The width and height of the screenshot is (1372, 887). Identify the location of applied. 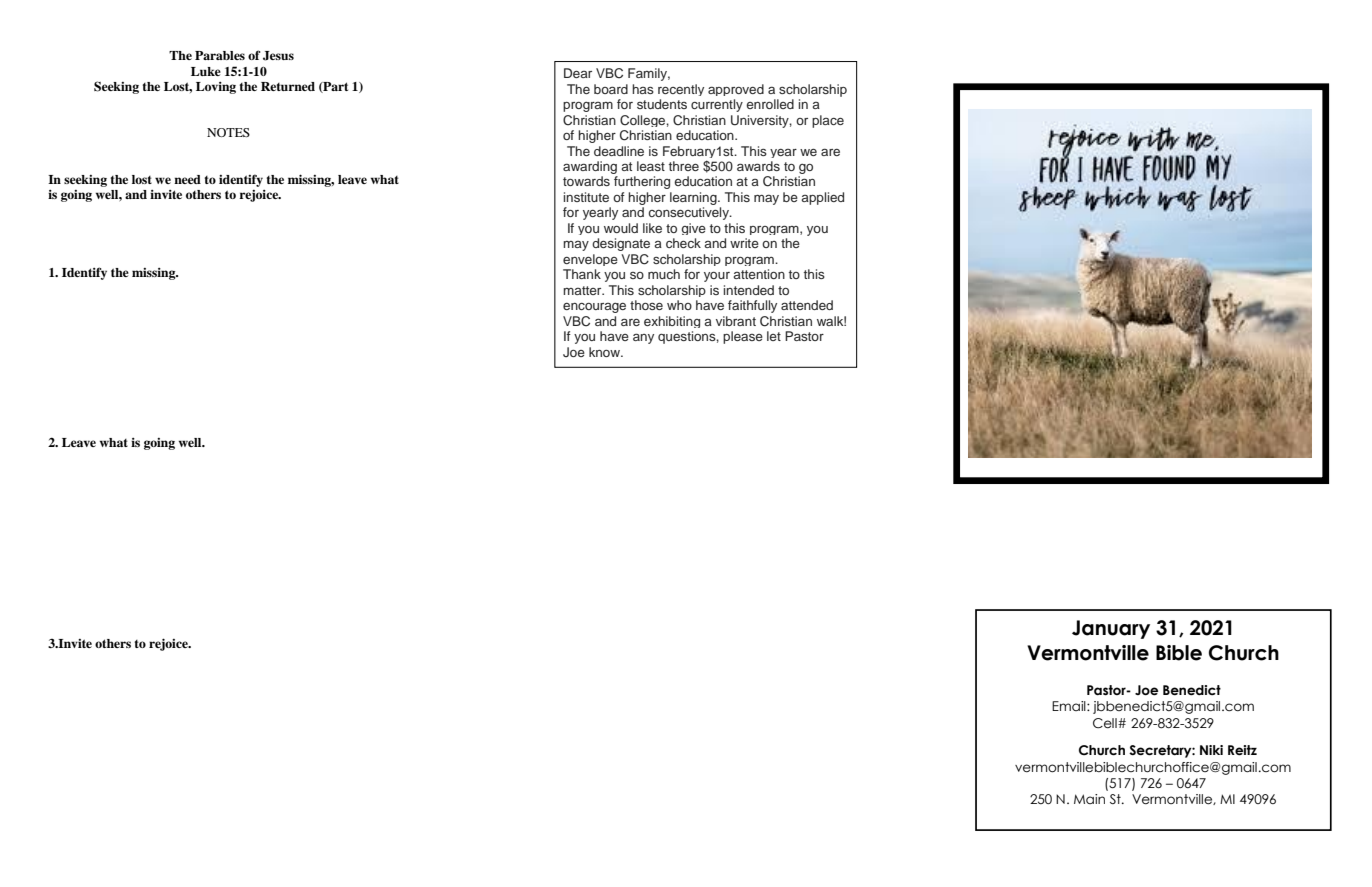
(822, 198).
